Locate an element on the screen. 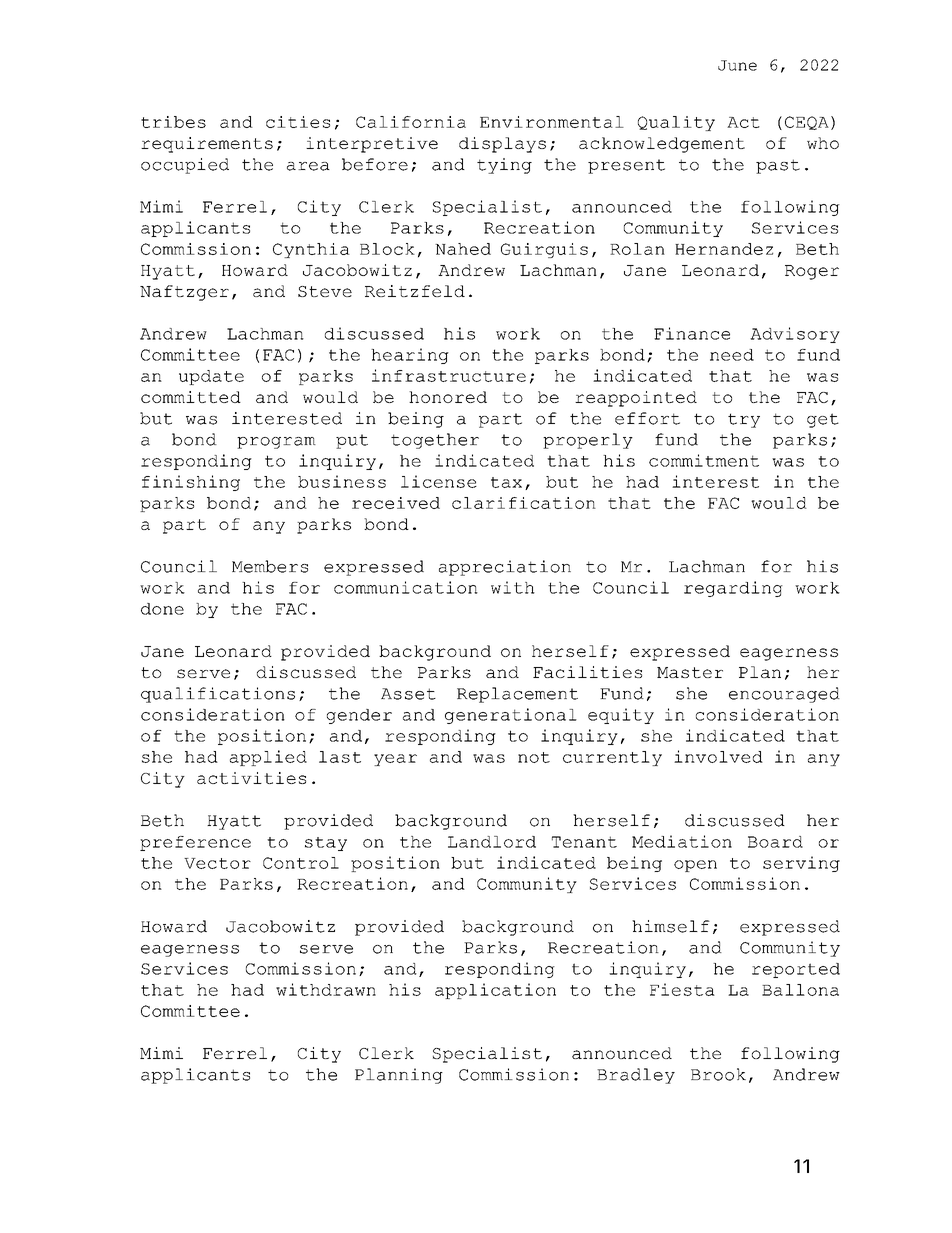  try is located at coordinates (744, 420).
